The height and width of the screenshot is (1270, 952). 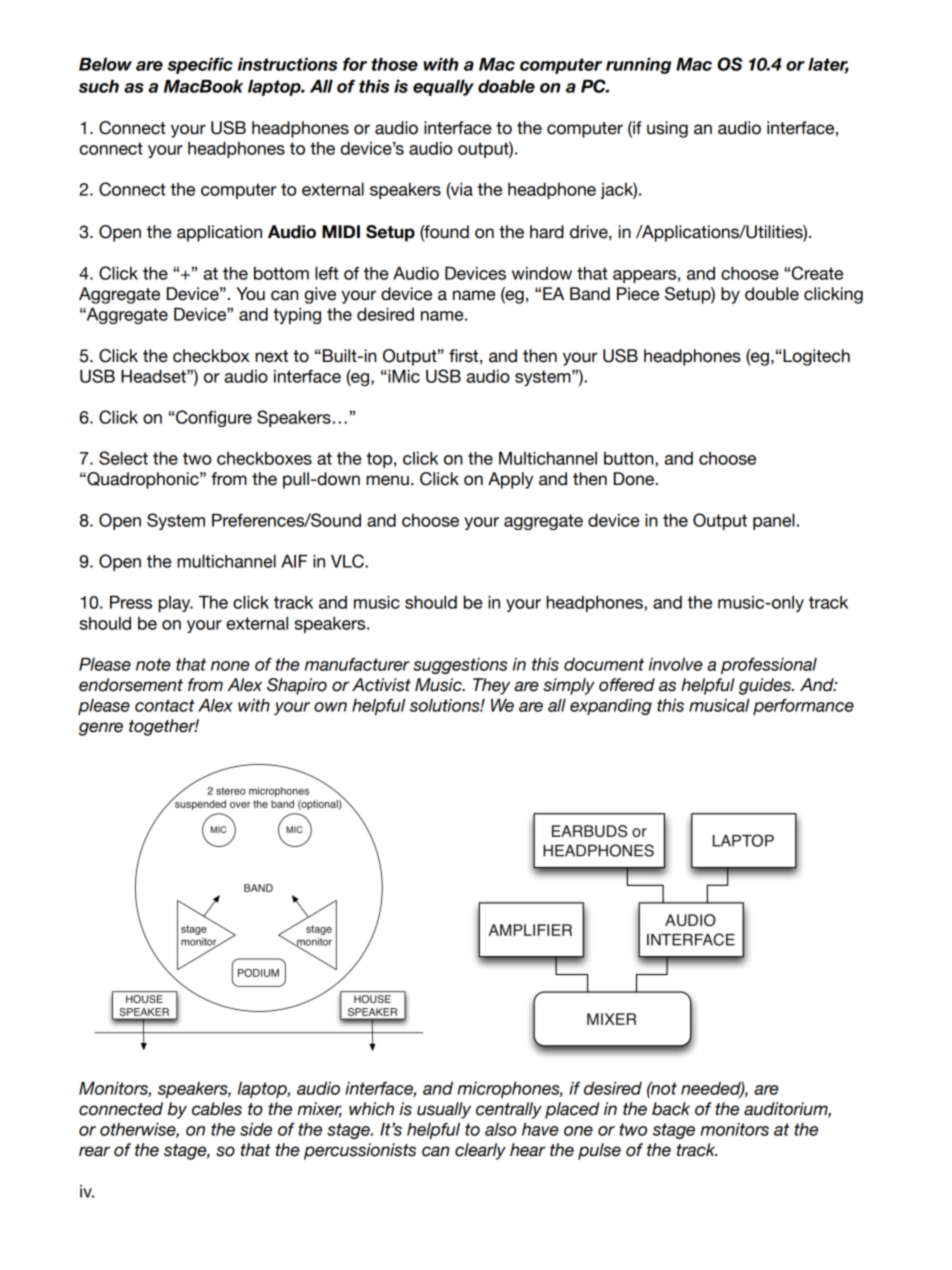 What do you see at coordinates (443, 87) in the screenshot?
I see `equally` at bounding box center [443, 87].
